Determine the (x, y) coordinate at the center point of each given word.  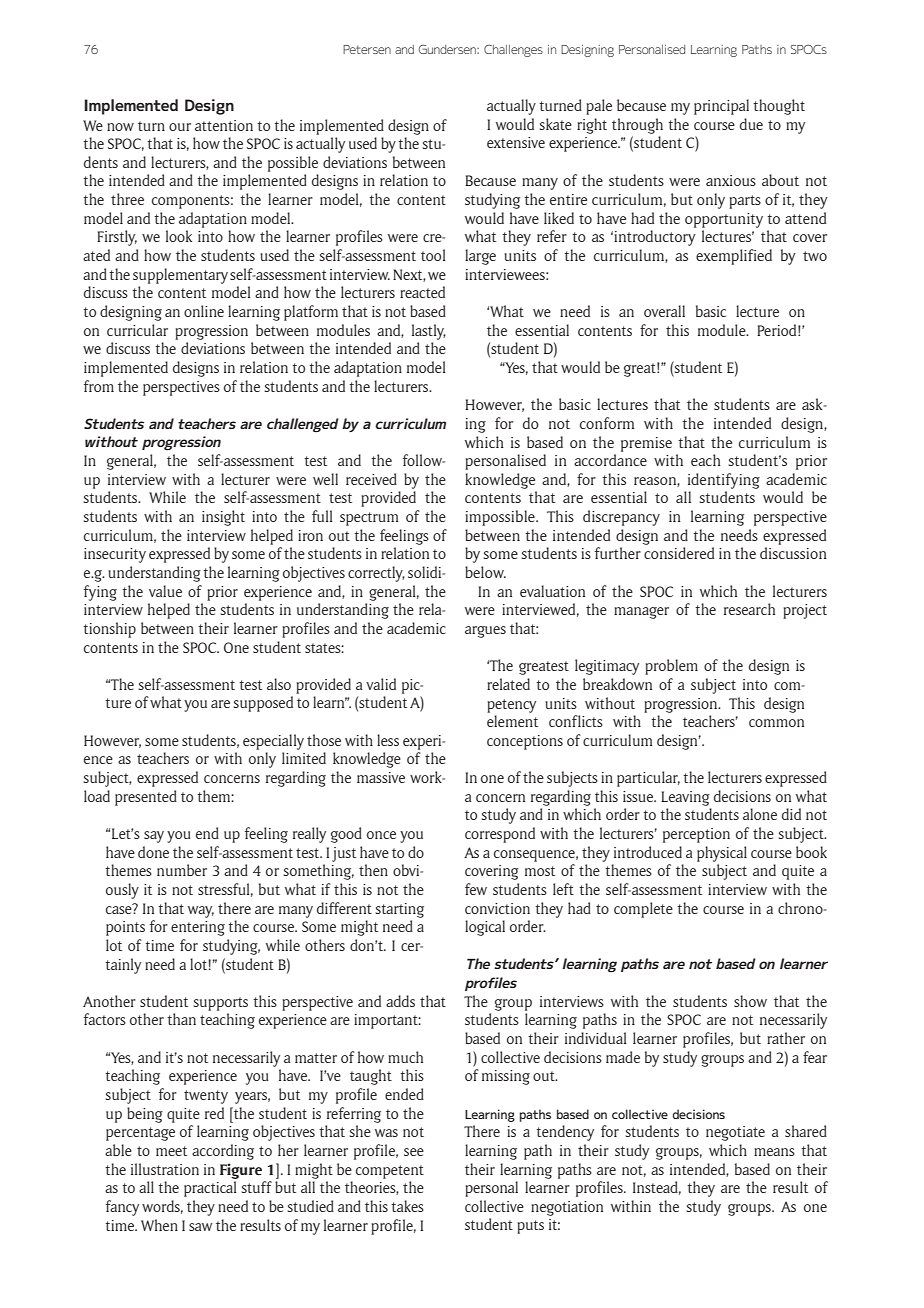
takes (407, 1206)
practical (210, 1189)
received (371, 479)
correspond (500, 835)
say (154, 837)
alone (760, 814)
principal (721, 107)
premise (646, 444)
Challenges (513, 51)
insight (223, 518)
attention (224, 125)
